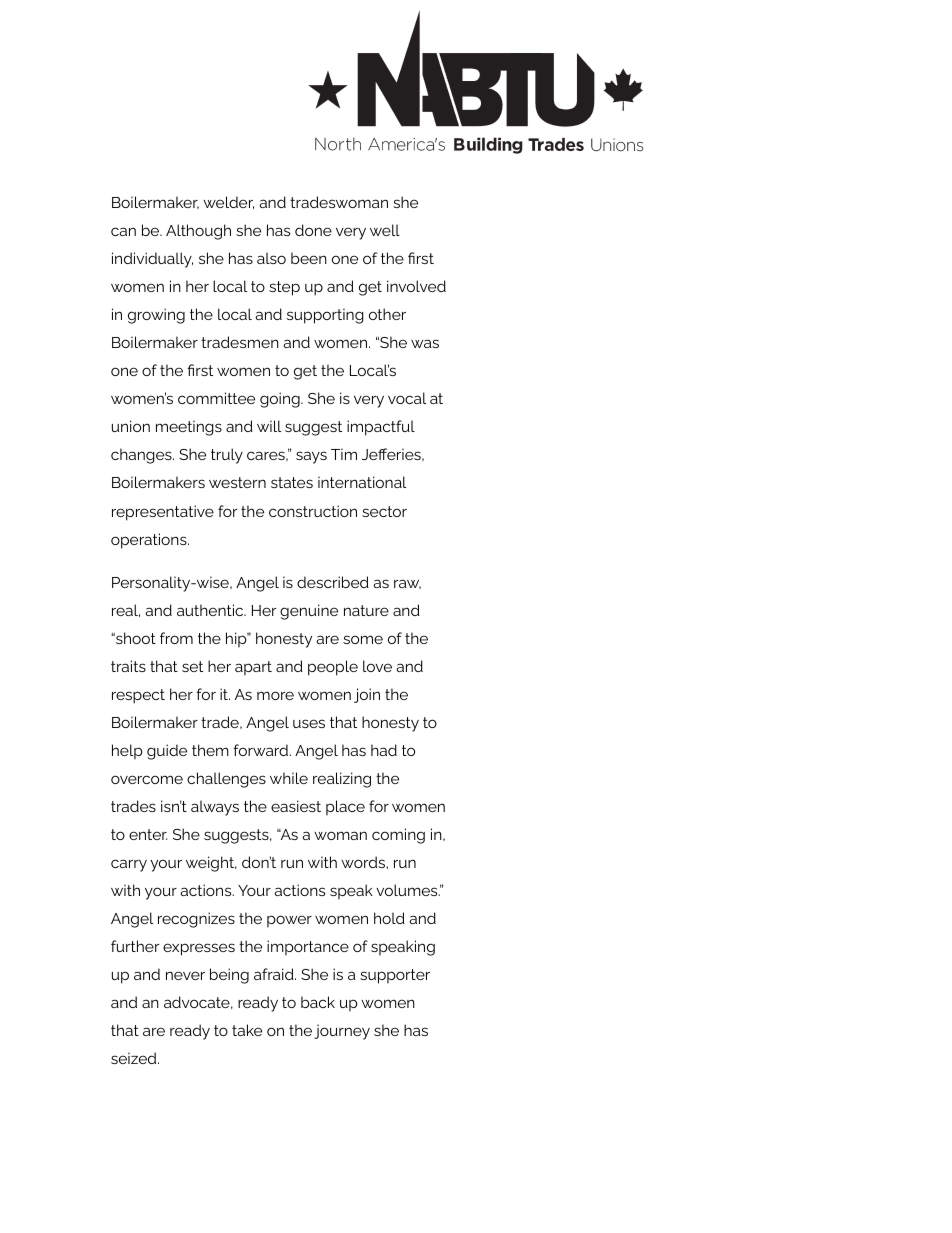 The image size is (952, 1233). What do you see at coordinates (131, 426) in the screenshot?
I see `union` at bounding box center [131, 426].
